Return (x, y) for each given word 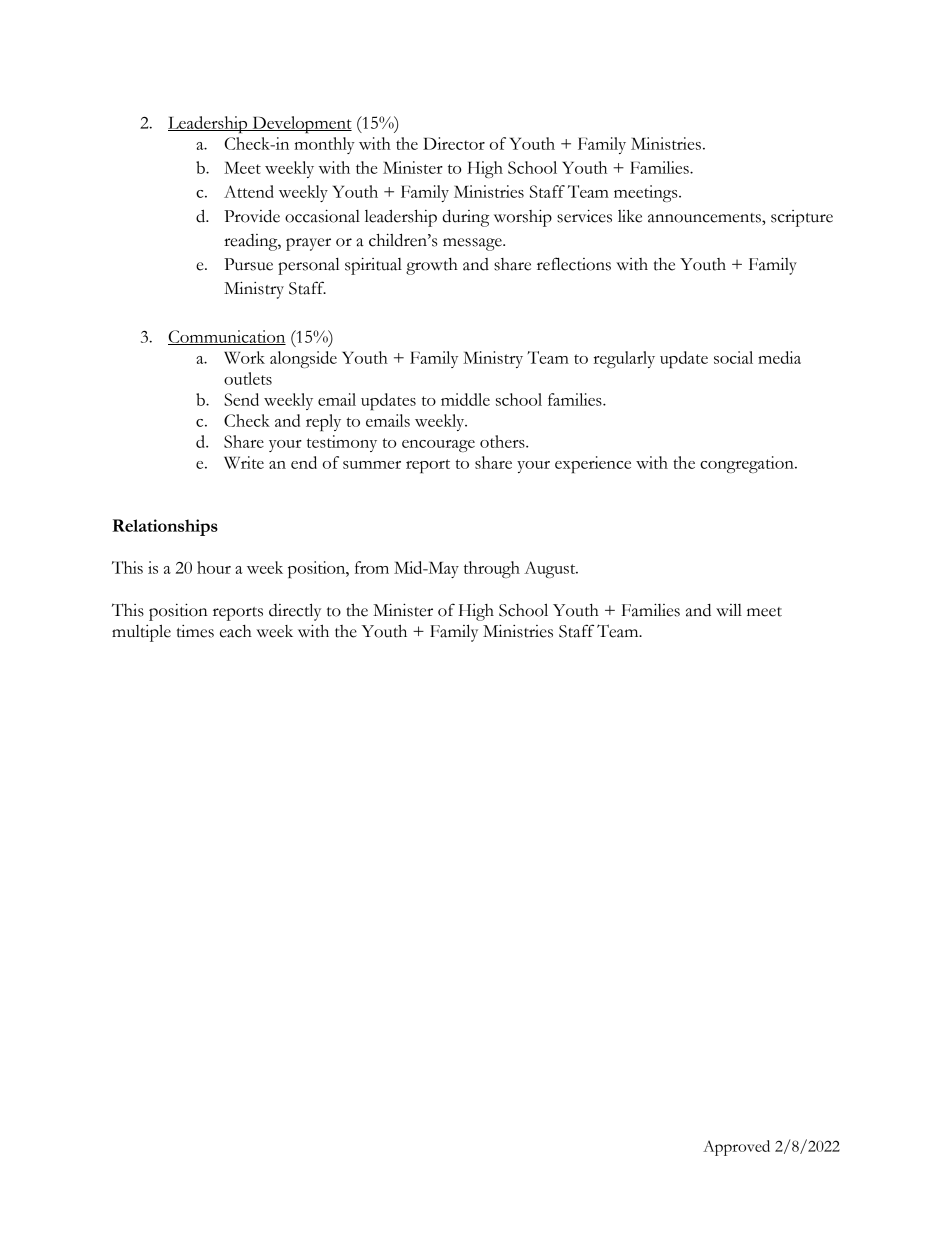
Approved (736, 1148)
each (236, 631)
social (733, 357)
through (492, 569)
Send (241, 399)
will (729, 609)
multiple (141, 633)
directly (295, 612)
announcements (705, 218)
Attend (249, 191)
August (551, 569)
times (195, 631)
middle (465, 399)
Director (454, 143)
